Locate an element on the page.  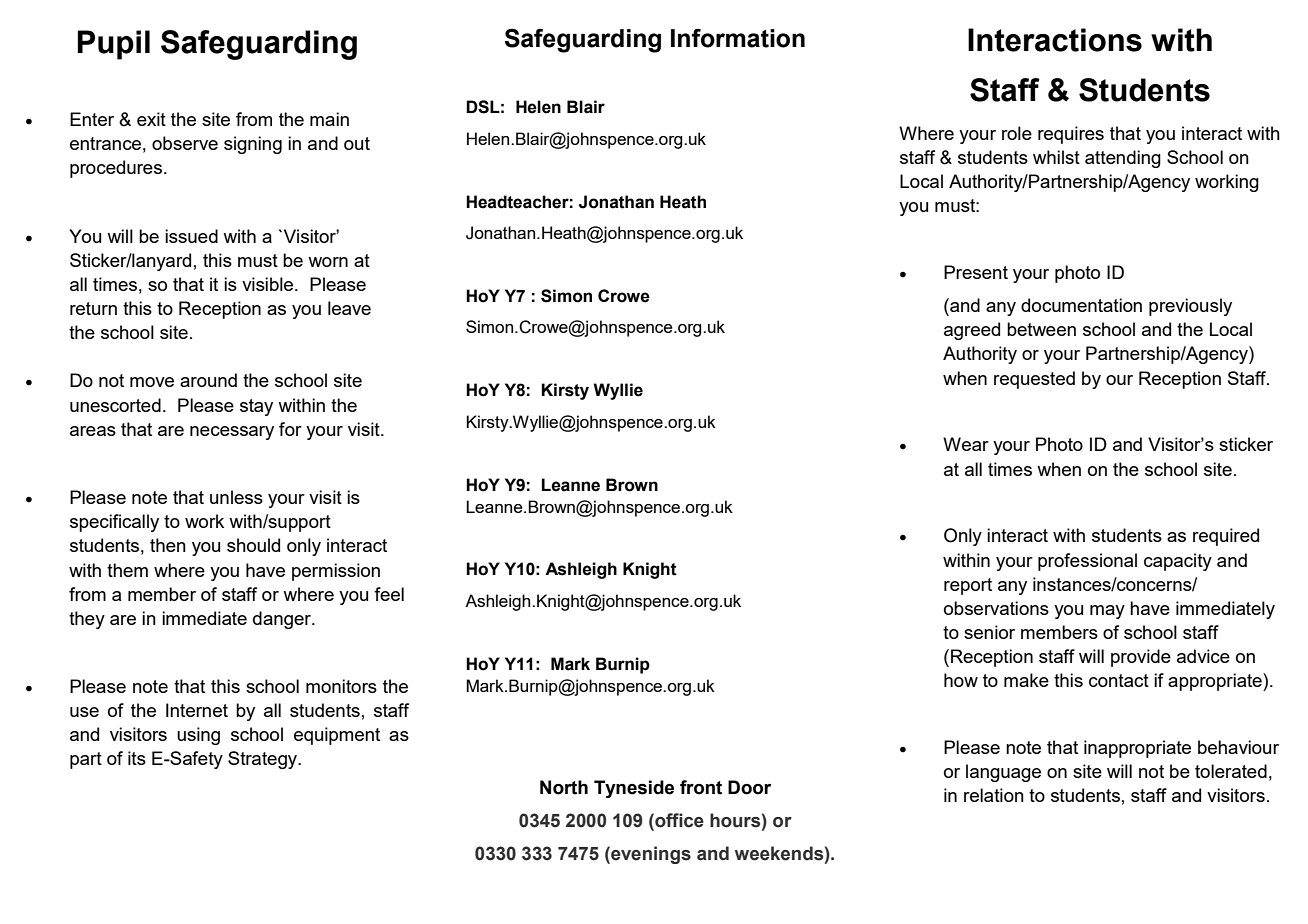
requires is located at coordinates (1071, 135).
